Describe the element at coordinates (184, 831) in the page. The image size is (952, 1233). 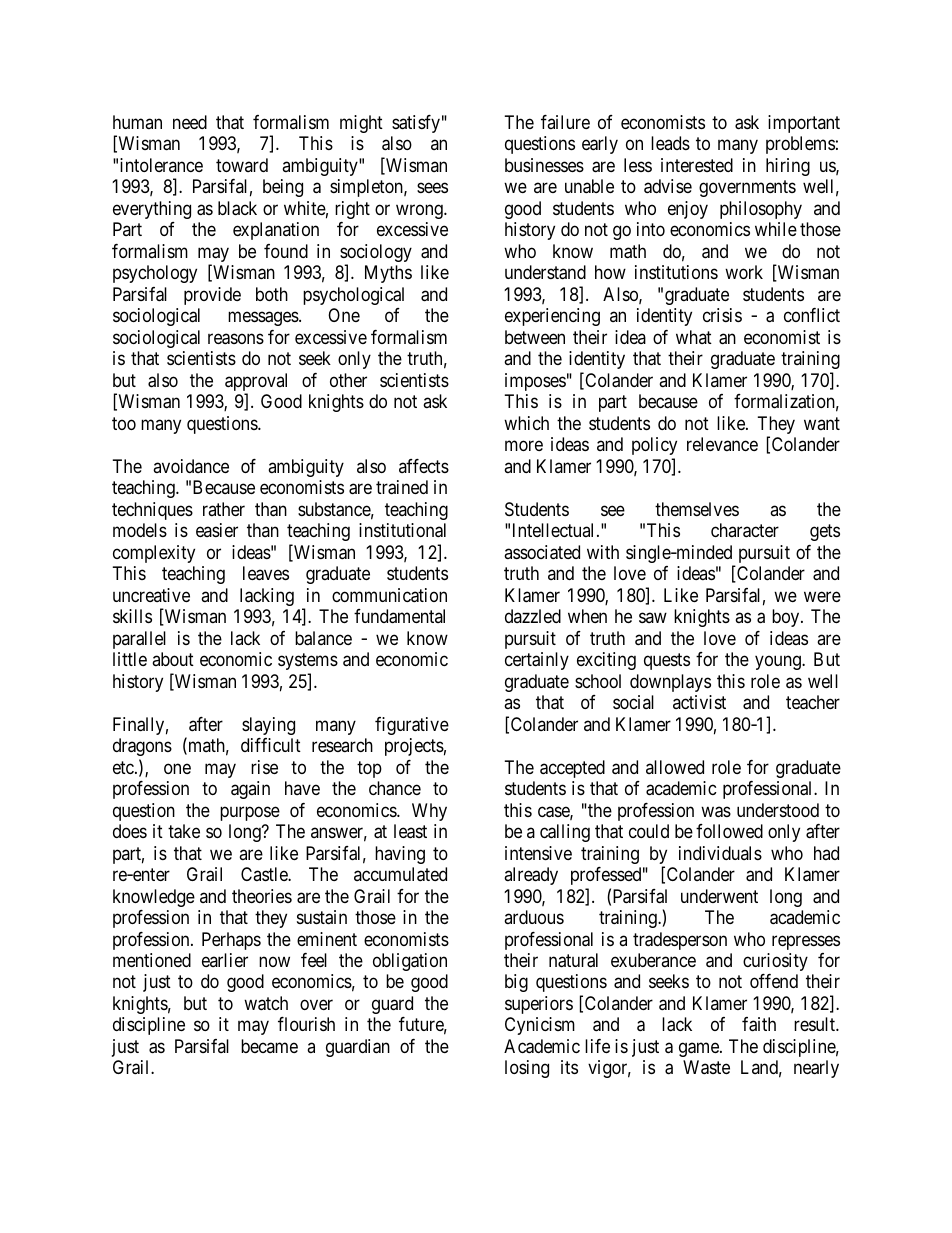
I see `take` at that location.
